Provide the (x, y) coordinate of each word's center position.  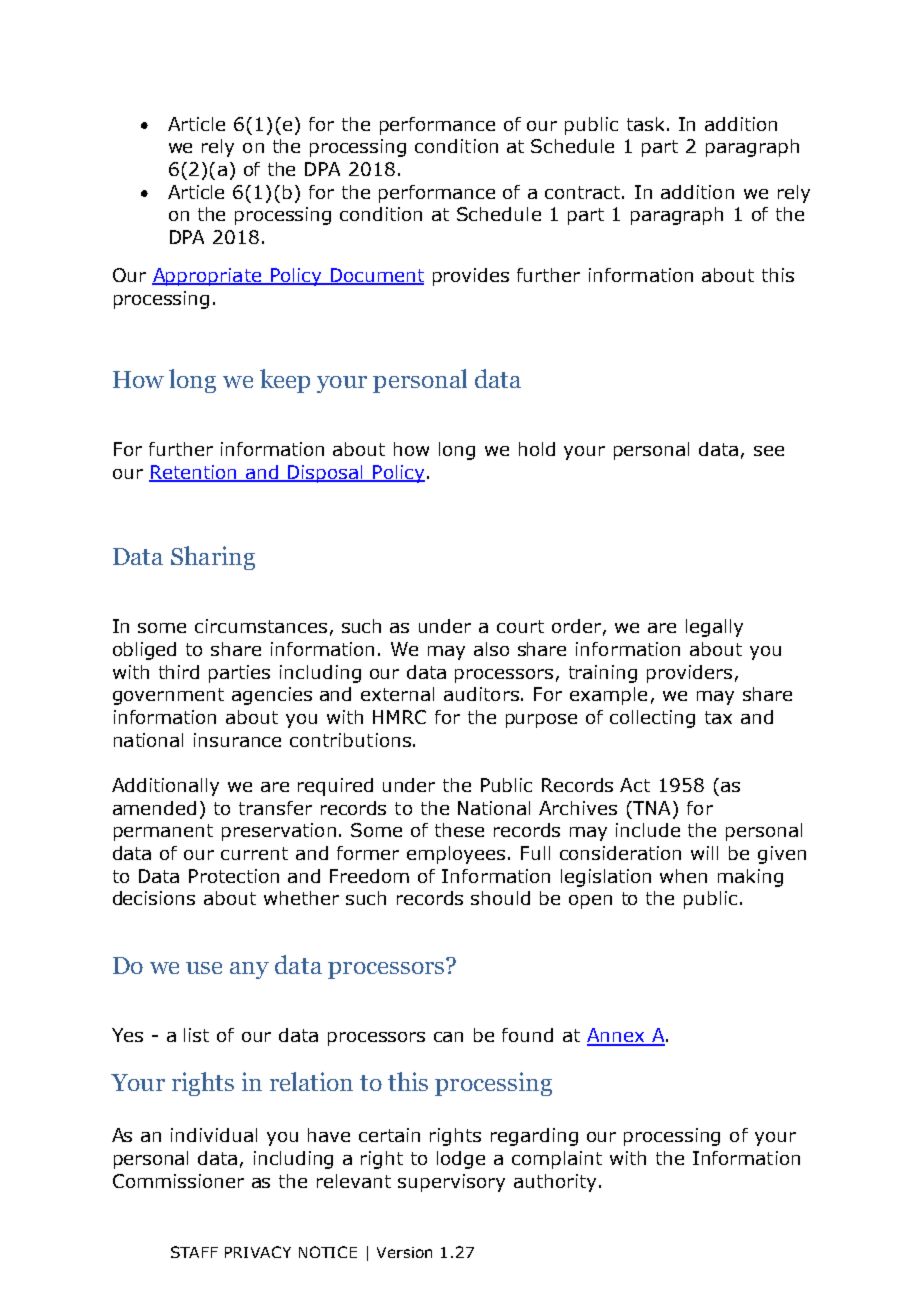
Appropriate (208, 277)
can (448, 1037)
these (459, 830)
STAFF (194, 1252)
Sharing (213, 558)
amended (154, 808)
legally (714, 628)
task (645, 124)
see (769, 451)
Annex (617, 1036)
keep (285, 381)
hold (537, 449)
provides (471, 277)
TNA (652, 808)
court (520, 626)
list (196, 1035)
